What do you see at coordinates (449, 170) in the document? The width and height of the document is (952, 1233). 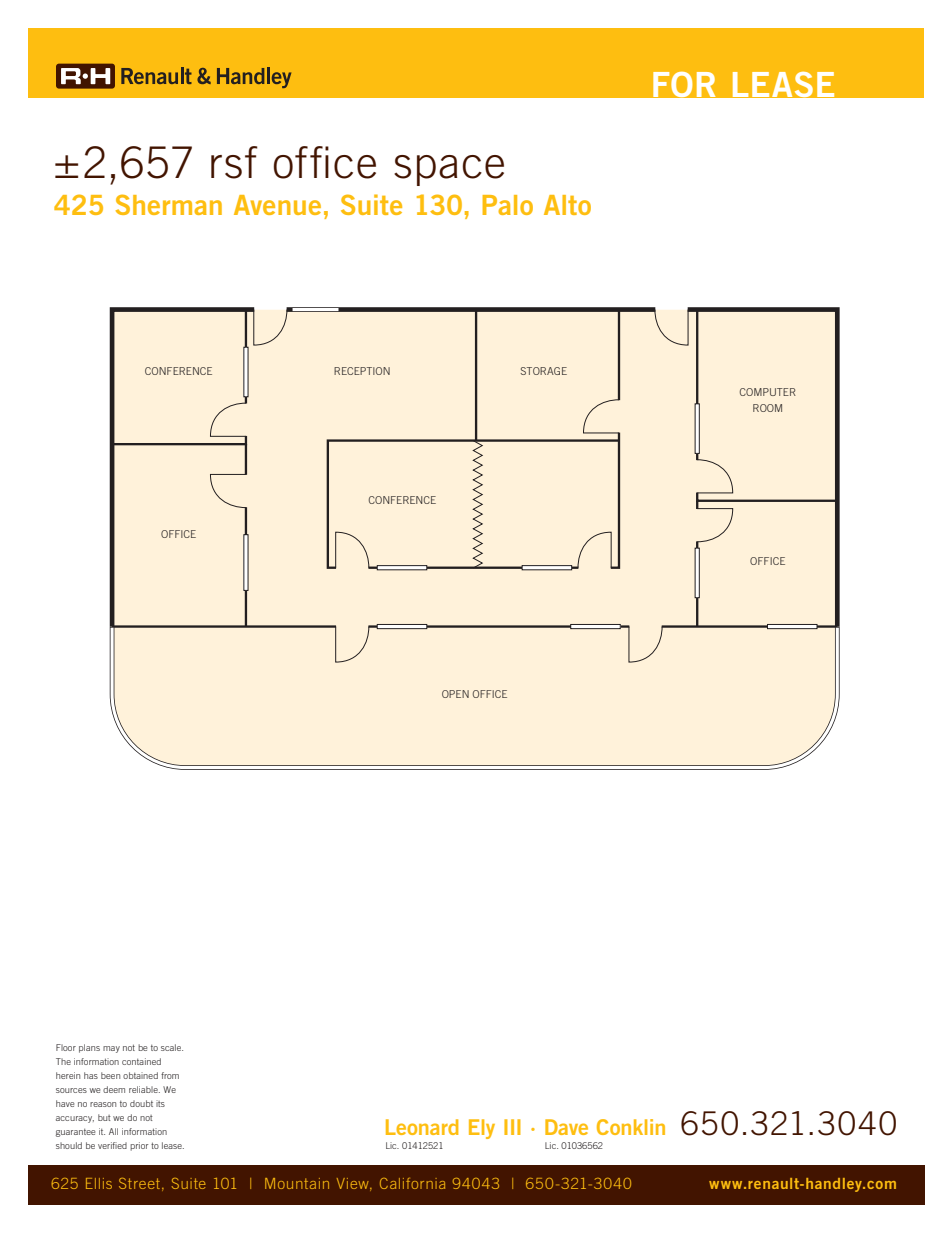 I see `space` at bounding box center [449, 170].
